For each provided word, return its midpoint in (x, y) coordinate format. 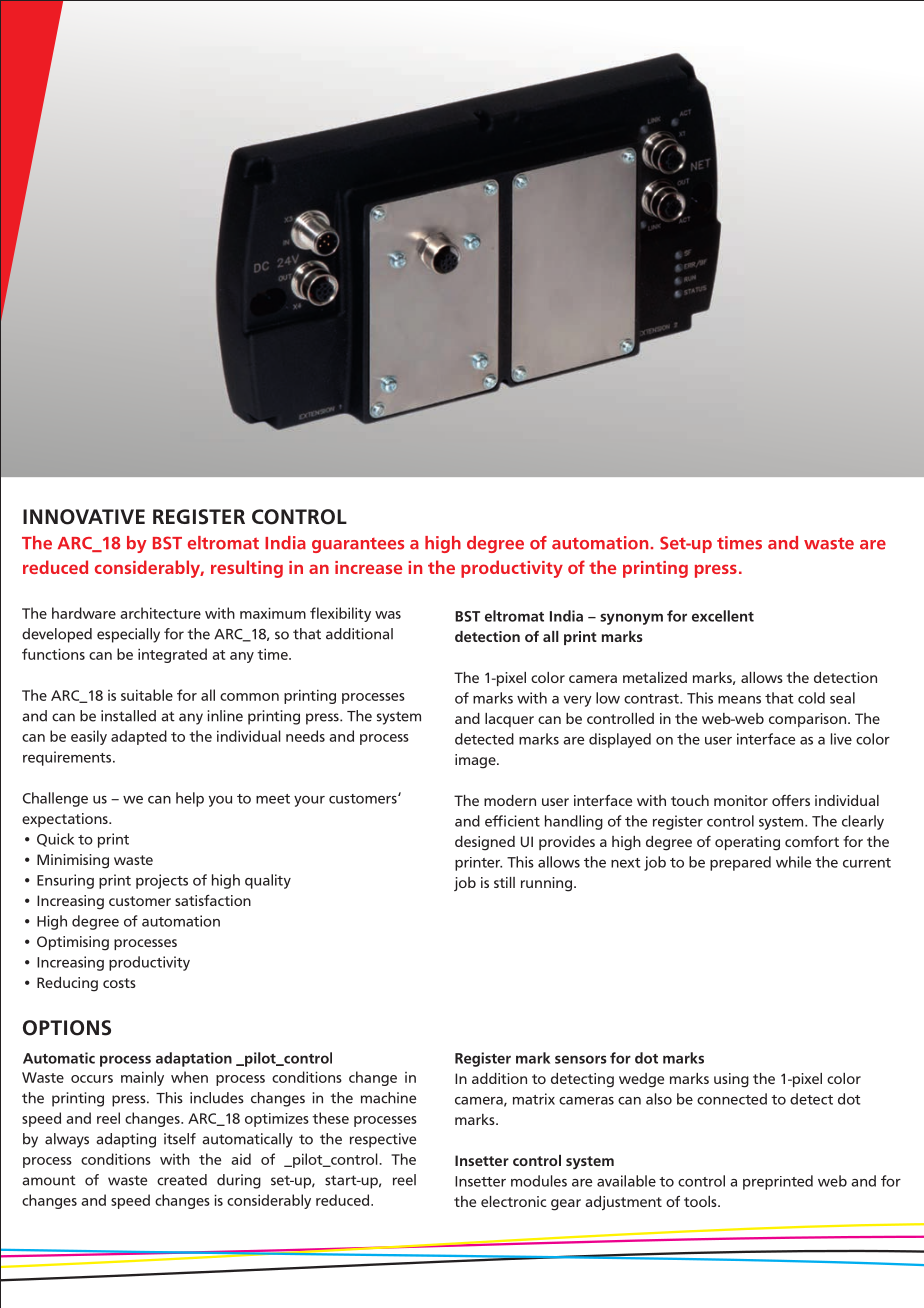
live (841, 739)
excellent (723, 616)
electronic (513, 1201)
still (504, 882)
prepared (740, 863)
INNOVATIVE (84, 517)
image (476, 761)
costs (119, 983)
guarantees (358, 545)
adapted (139, 737)
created (182, 1180)
